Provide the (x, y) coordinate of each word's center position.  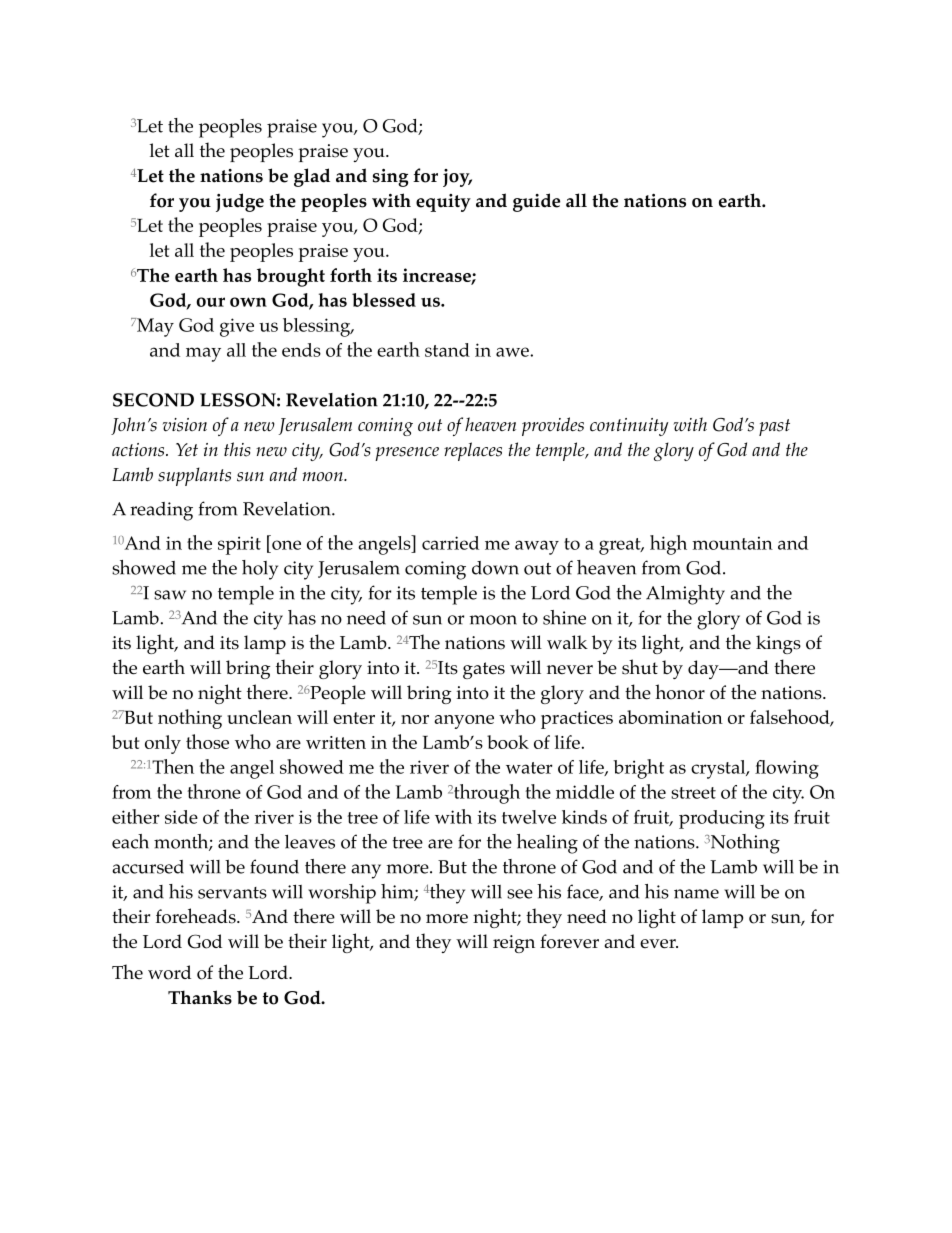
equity (443, 203)
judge (240, 202)
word (169, 972)
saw (170, 595)
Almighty (685, 595)
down (495, 568)
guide (536, 202)
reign (514, 944)
